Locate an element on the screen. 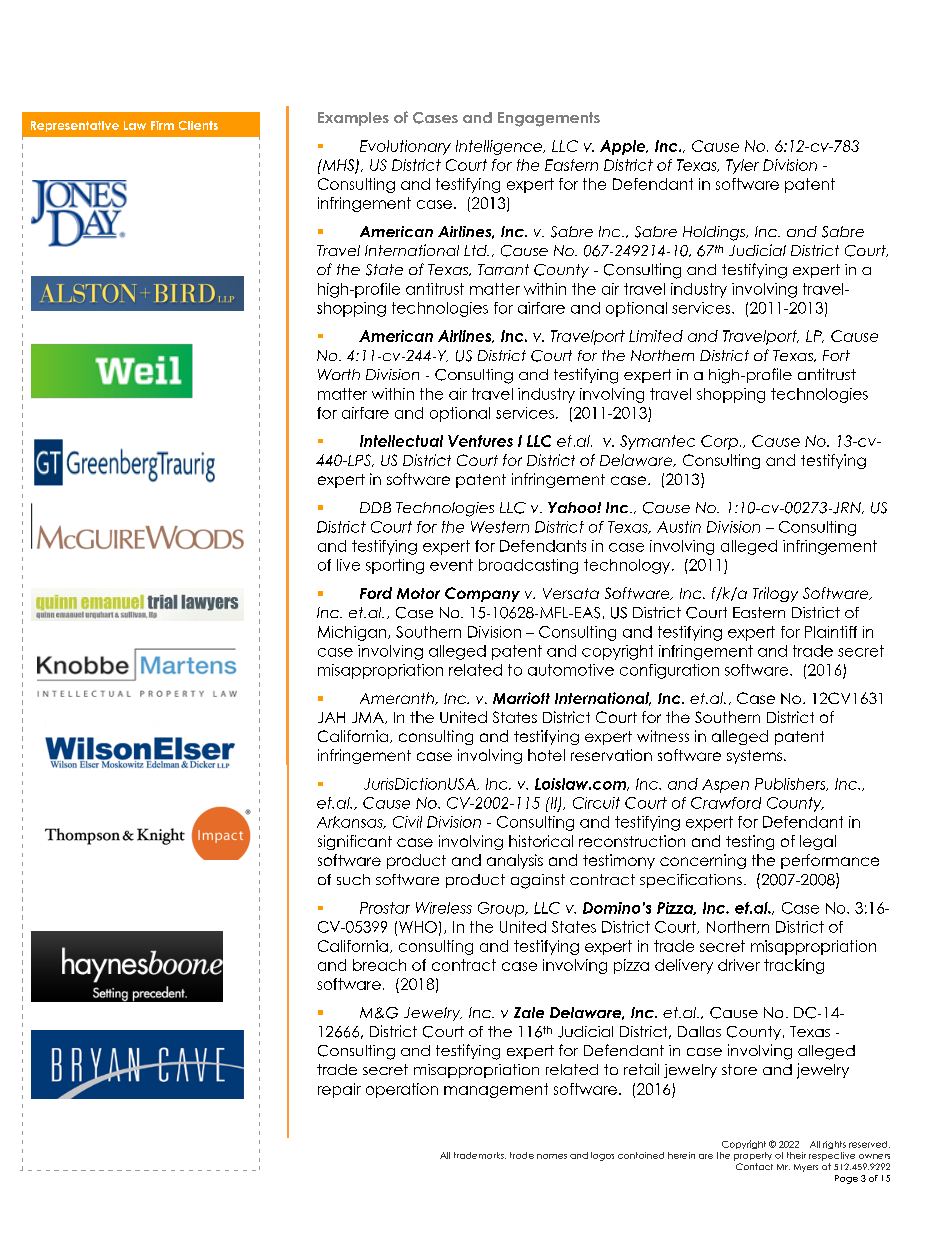 This screenshot has width=952, height=1233. Firm is located at coordinates (162, 125).
